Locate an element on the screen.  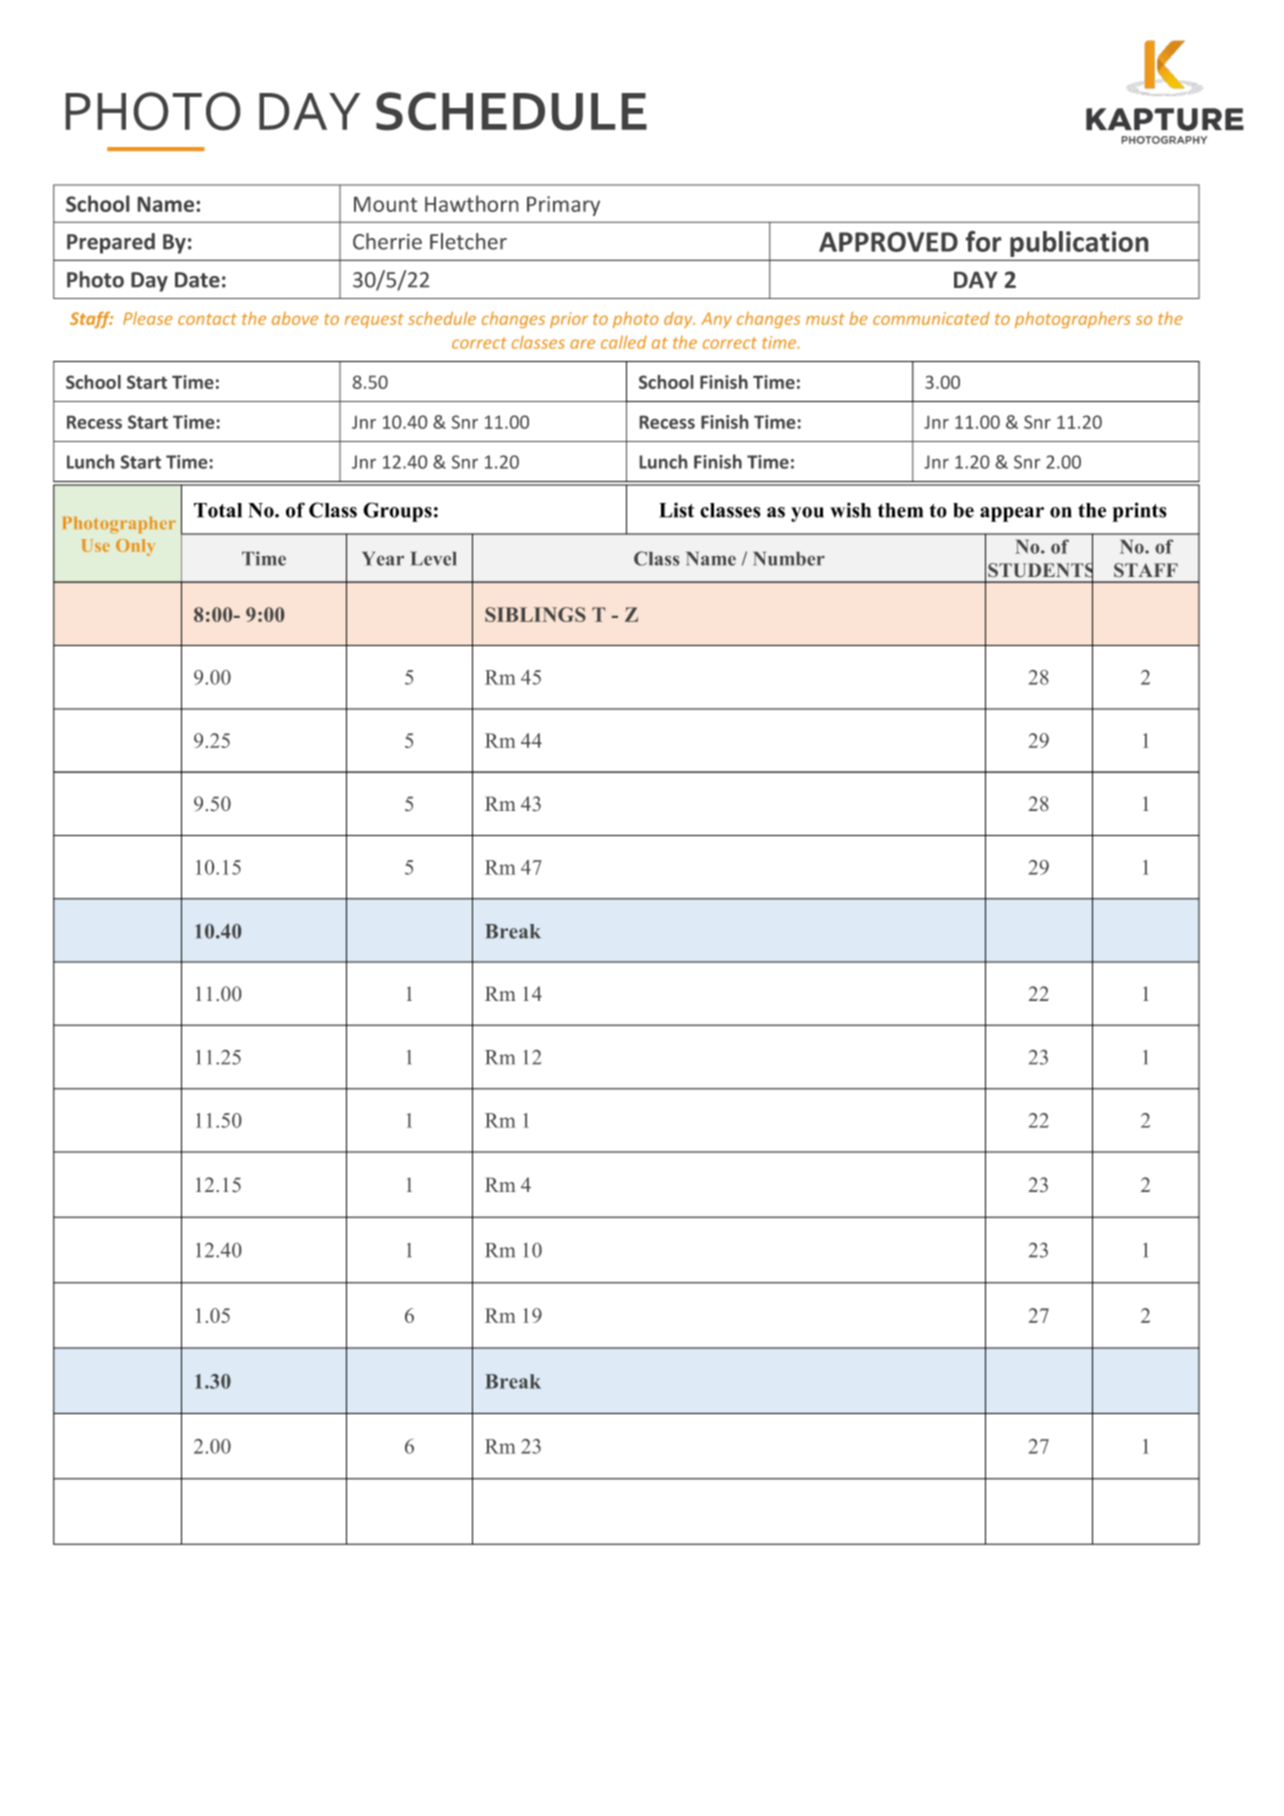
Year is located at coordinates (383, 559).
